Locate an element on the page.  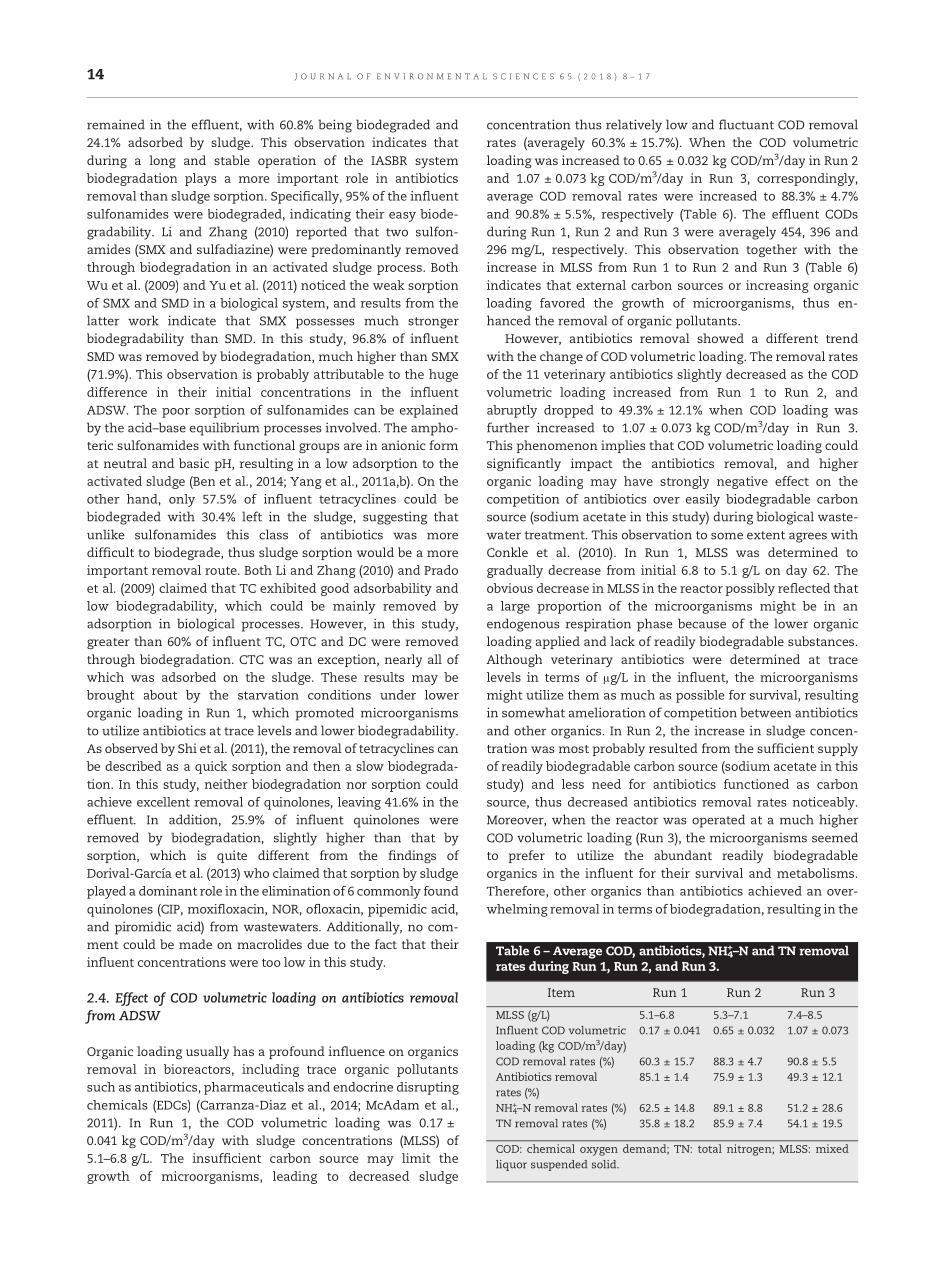
significantly is located at coordinates (524, 464).
